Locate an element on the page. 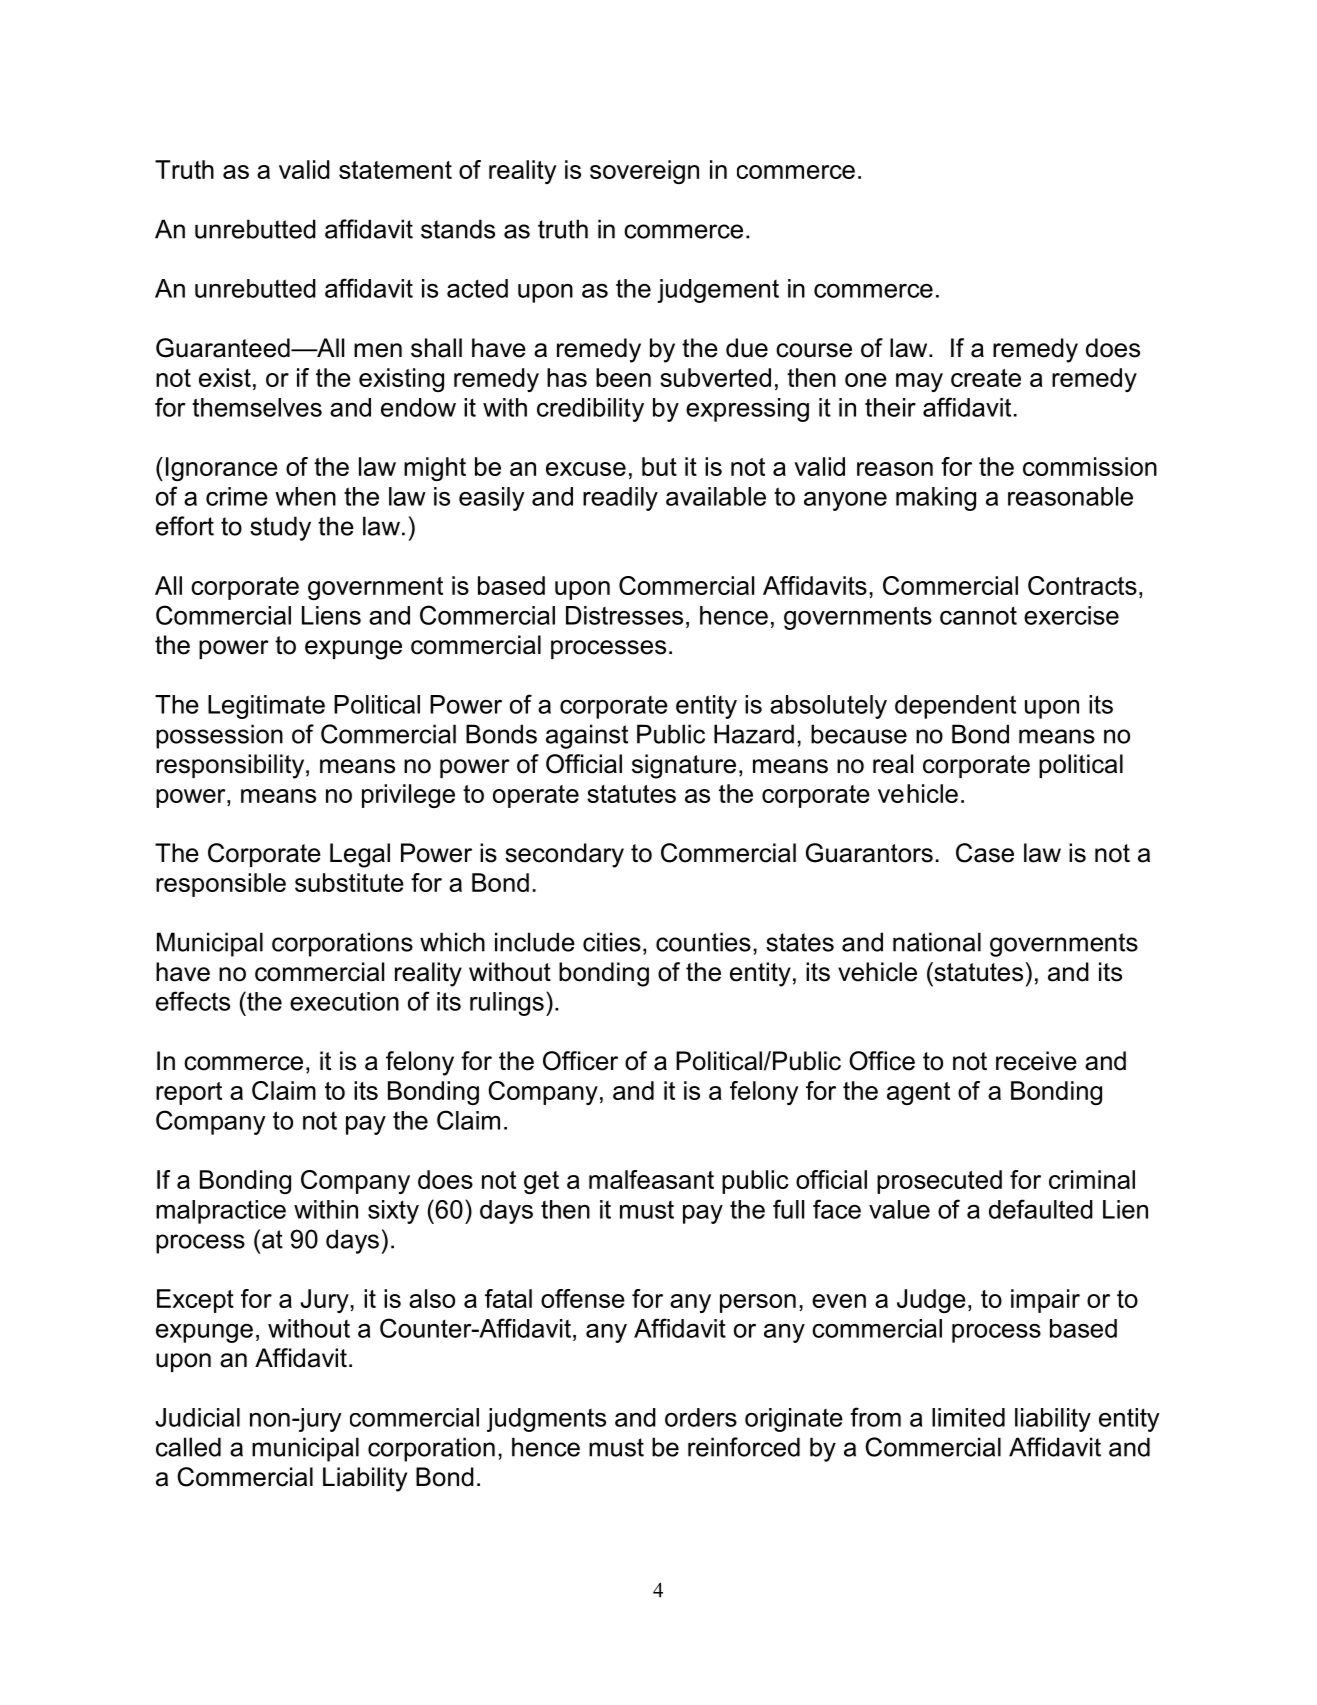 The image size is (1317, 1705). orders is located at coordinates (701, 1417).
